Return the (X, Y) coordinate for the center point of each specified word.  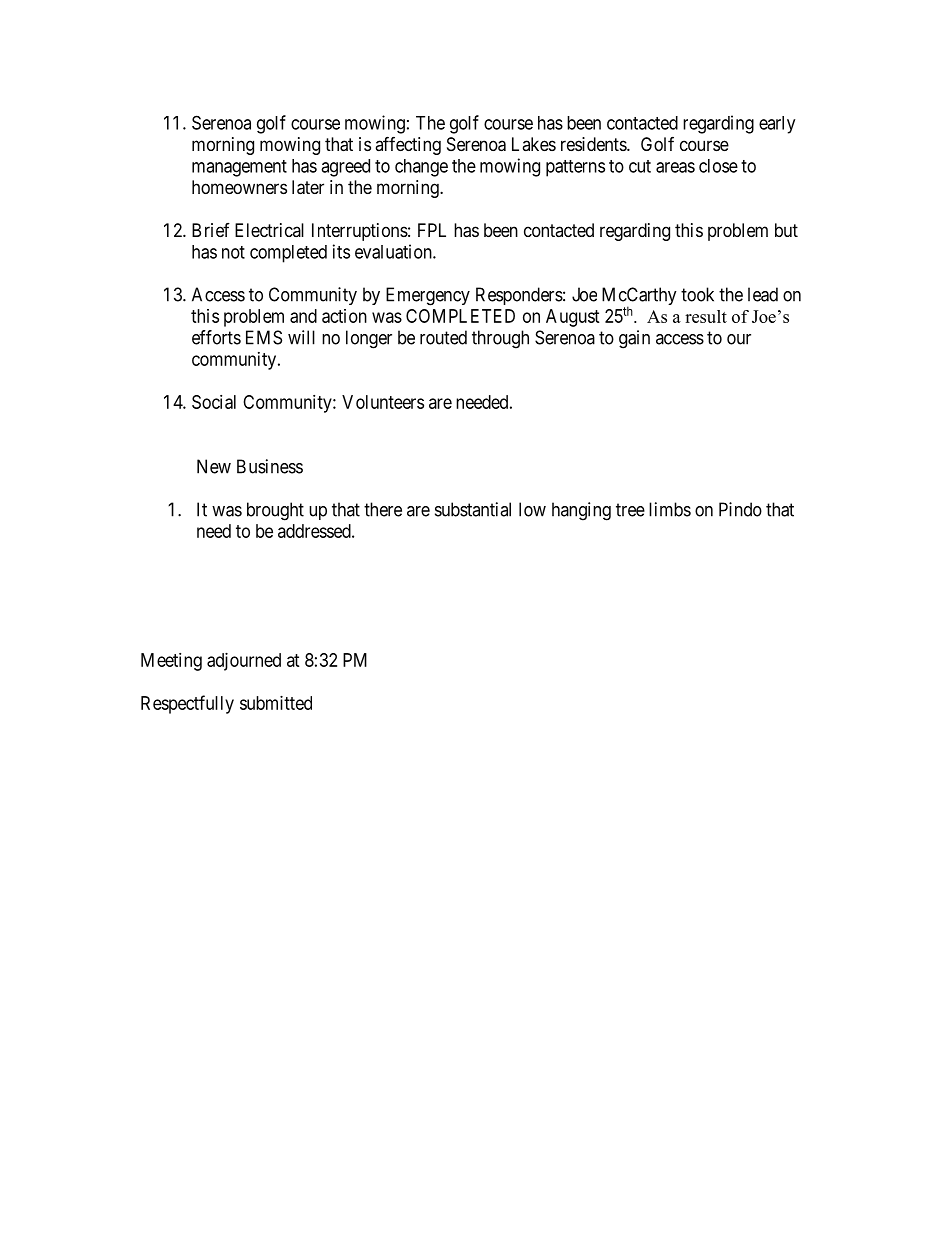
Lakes (534, 144)
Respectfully (187, 704)
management (239, 168)
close (718, 166)
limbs (670, 509)
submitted (276, 703)
